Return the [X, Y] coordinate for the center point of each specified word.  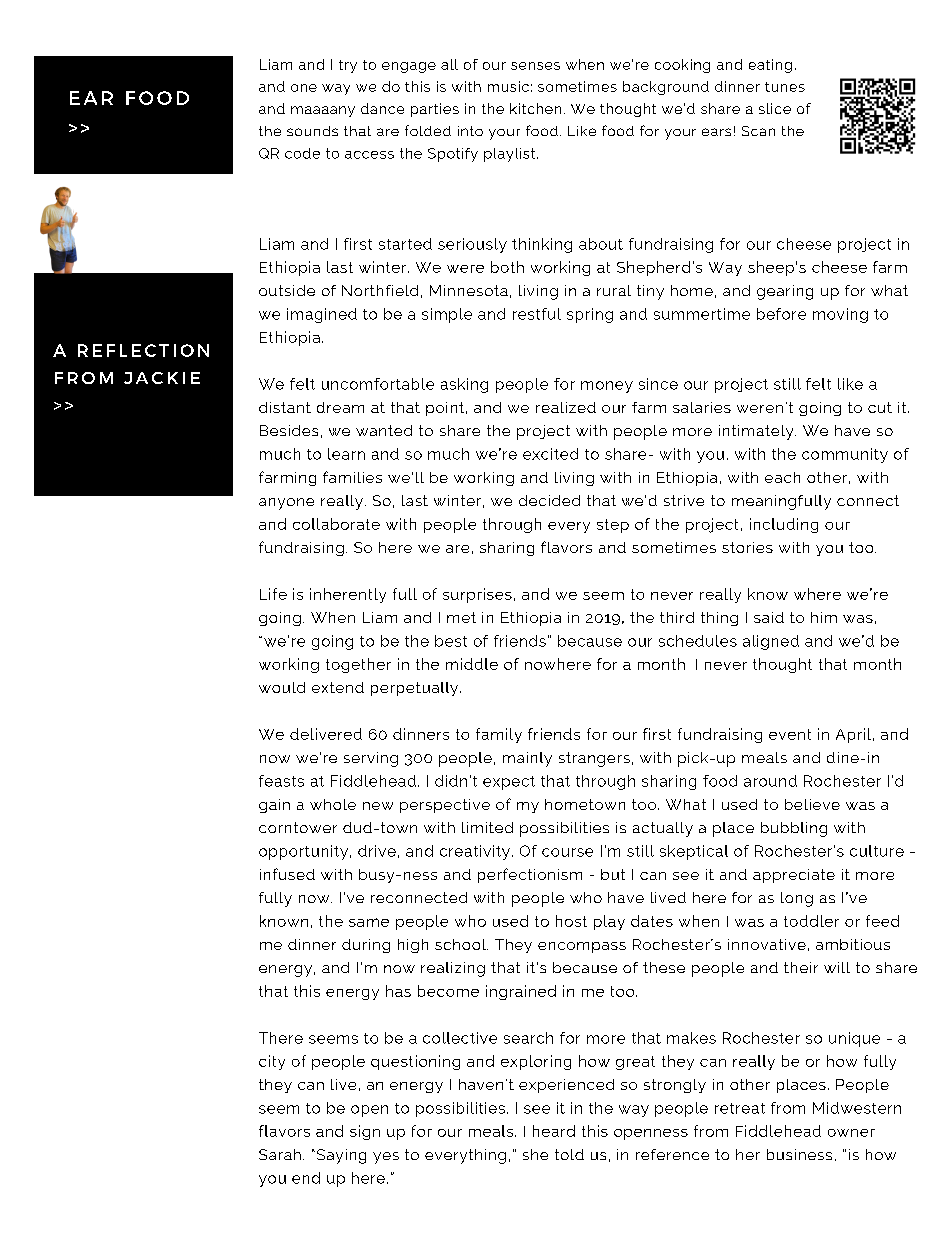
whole [333, 804]
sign [365, 1132]
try [348, 66]
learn [346, 454]
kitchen [535, 108]
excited [550, 454]
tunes [785, 87]
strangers [594, 759]
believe [812, 804]
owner [851, 1133]
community [845, 455]
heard [554, 1131]
